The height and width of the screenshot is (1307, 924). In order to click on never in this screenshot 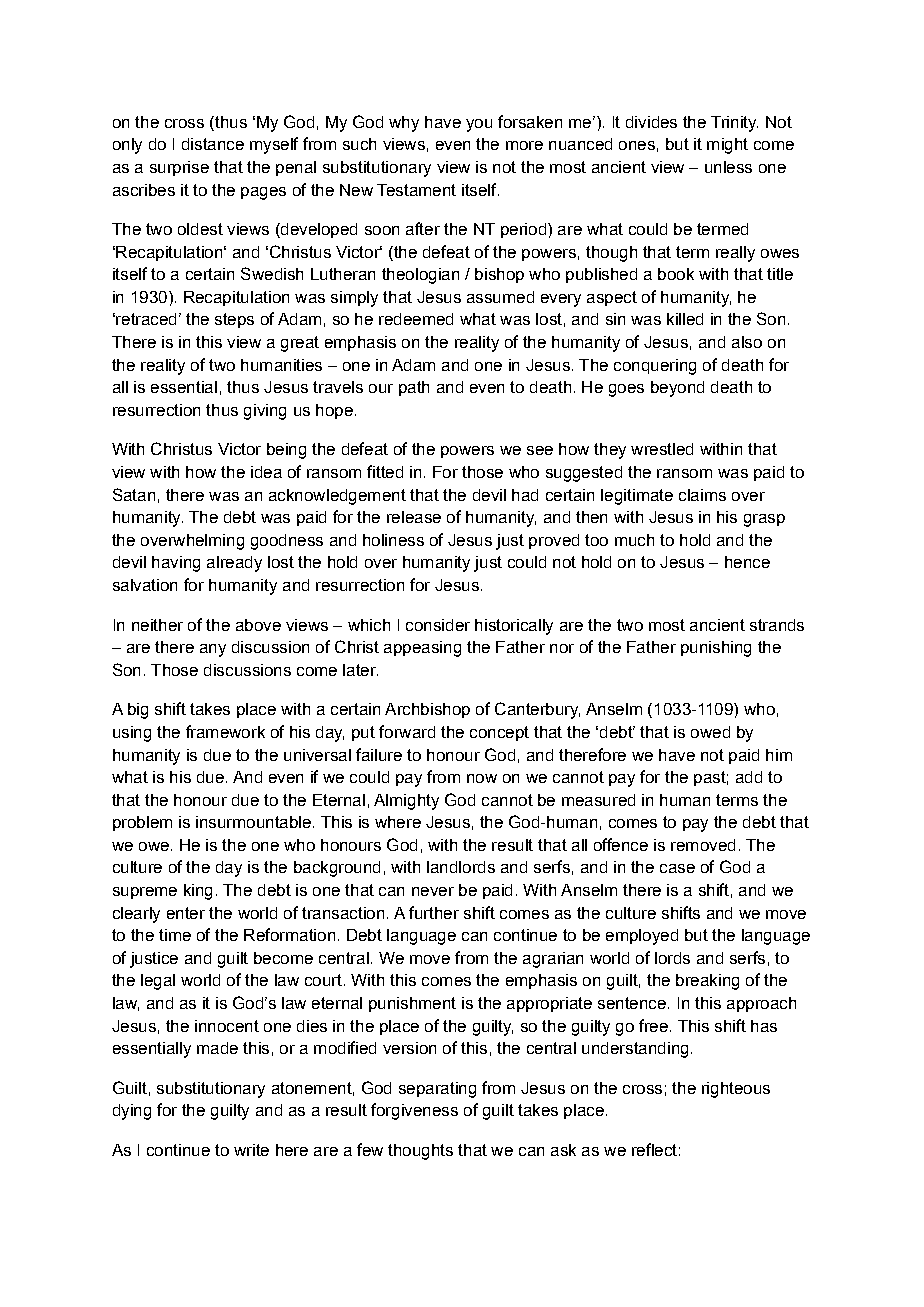, I will do `click(433, 891)`.
